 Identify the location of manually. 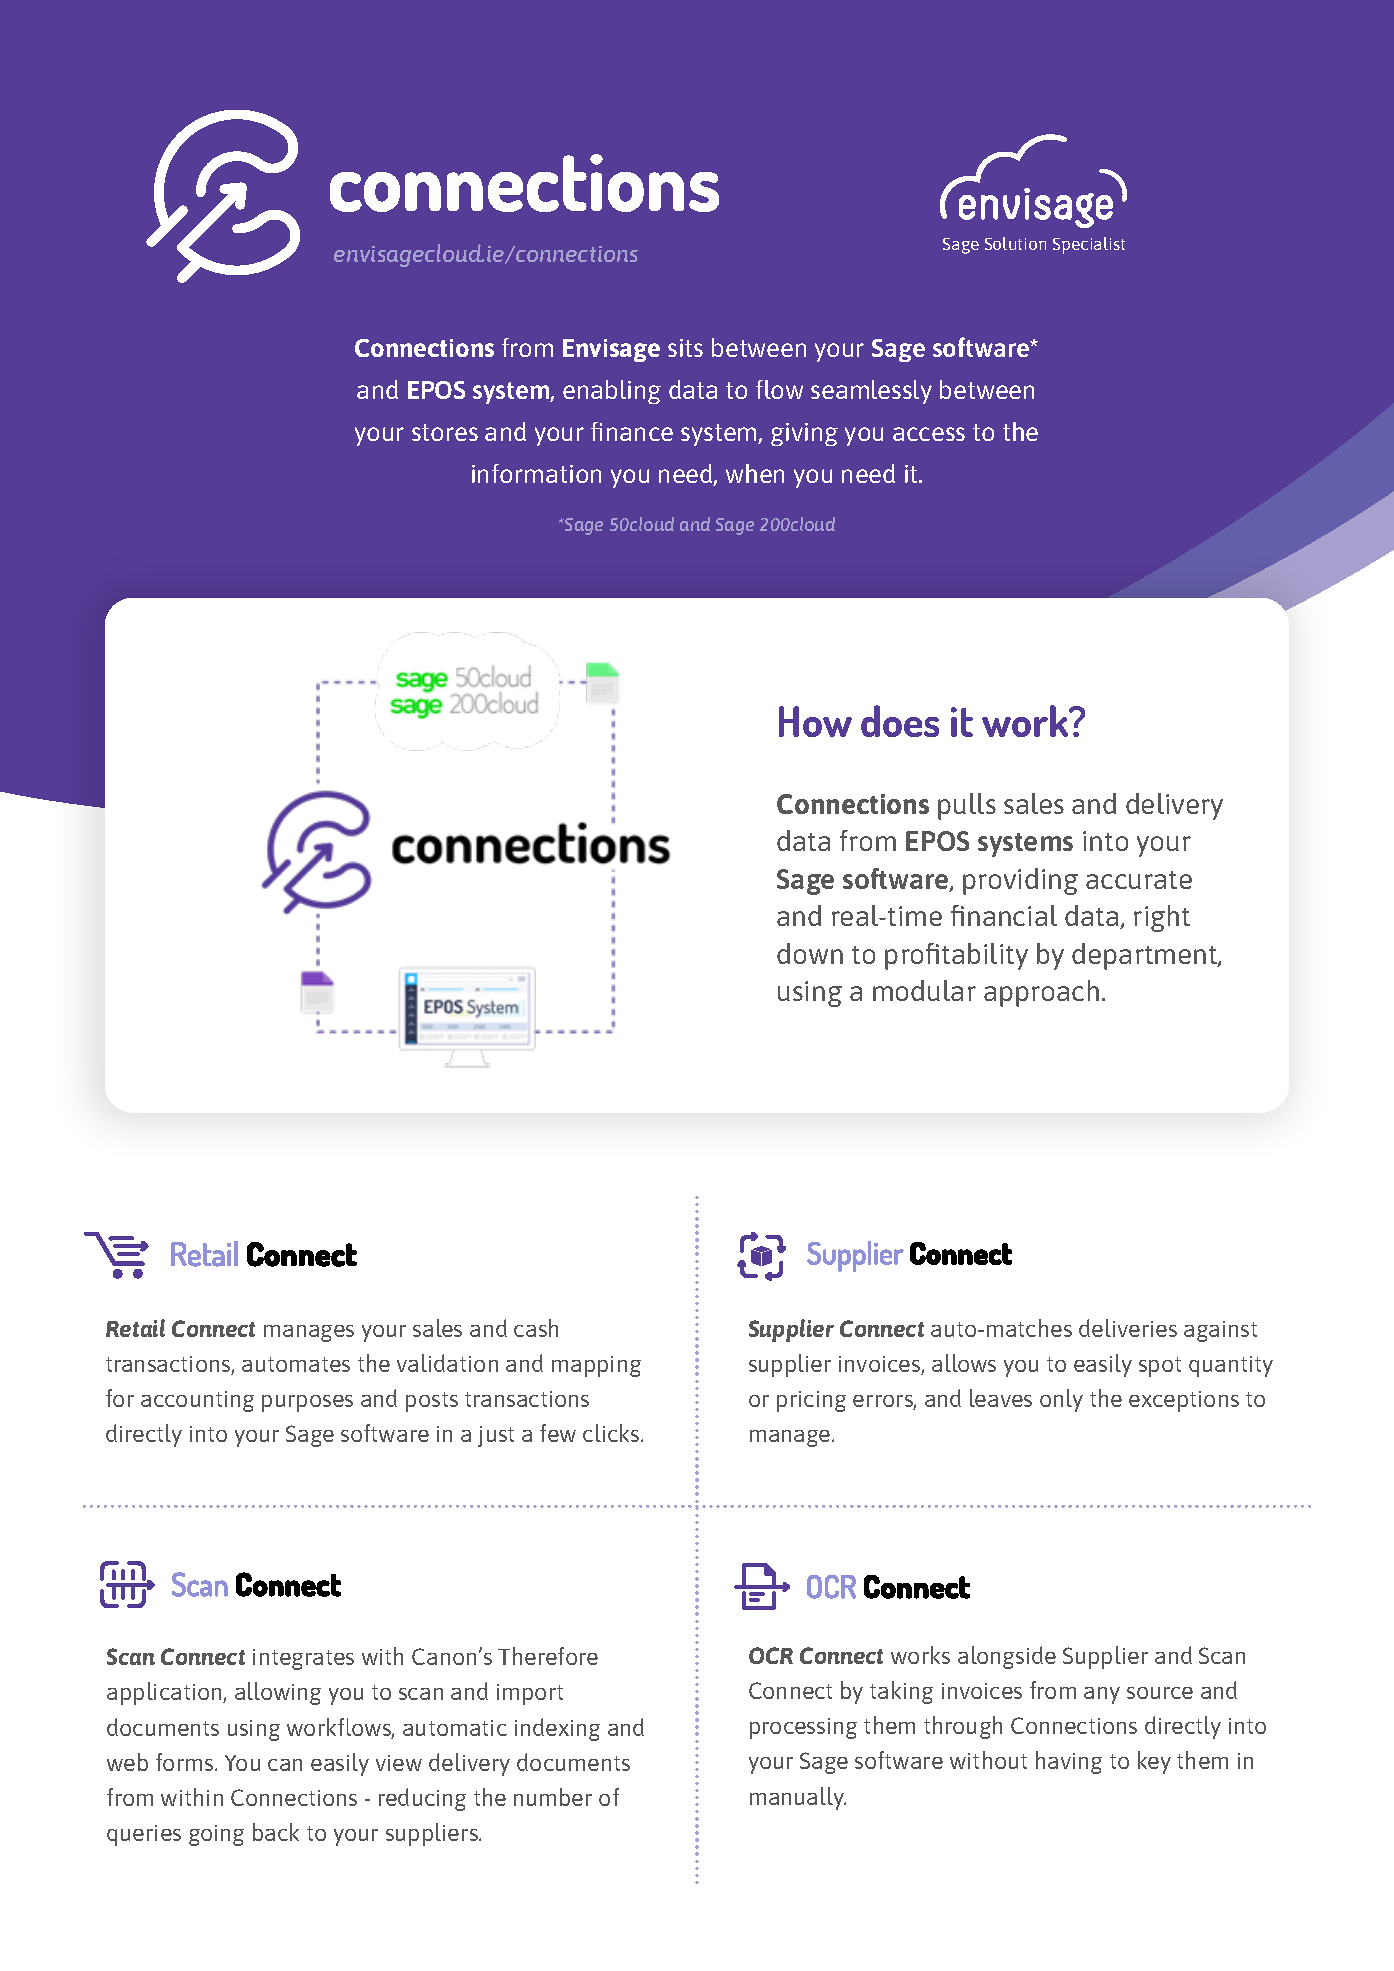
(798, 1798).
